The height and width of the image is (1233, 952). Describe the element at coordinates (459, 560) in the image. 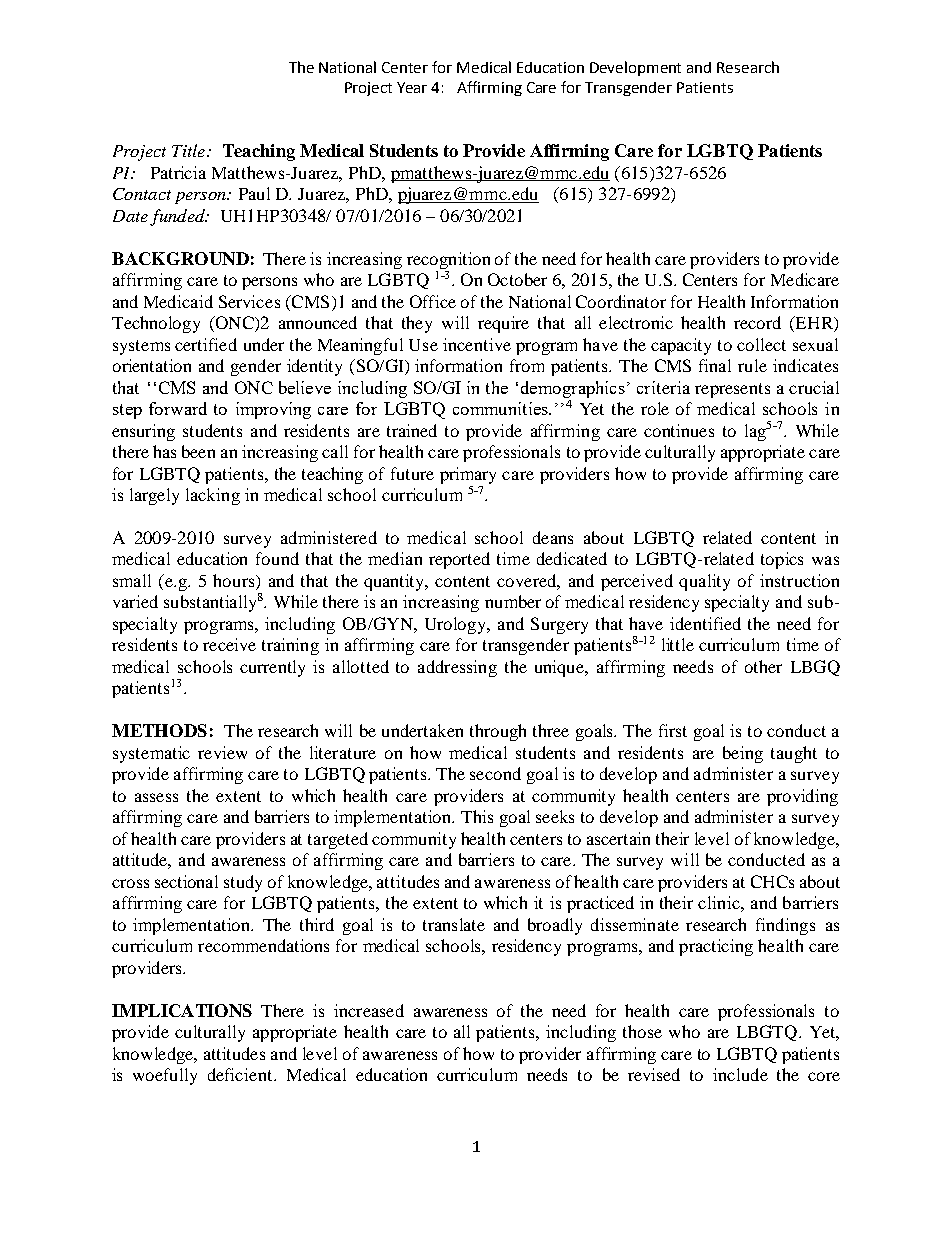

I see `reported` at that location.
